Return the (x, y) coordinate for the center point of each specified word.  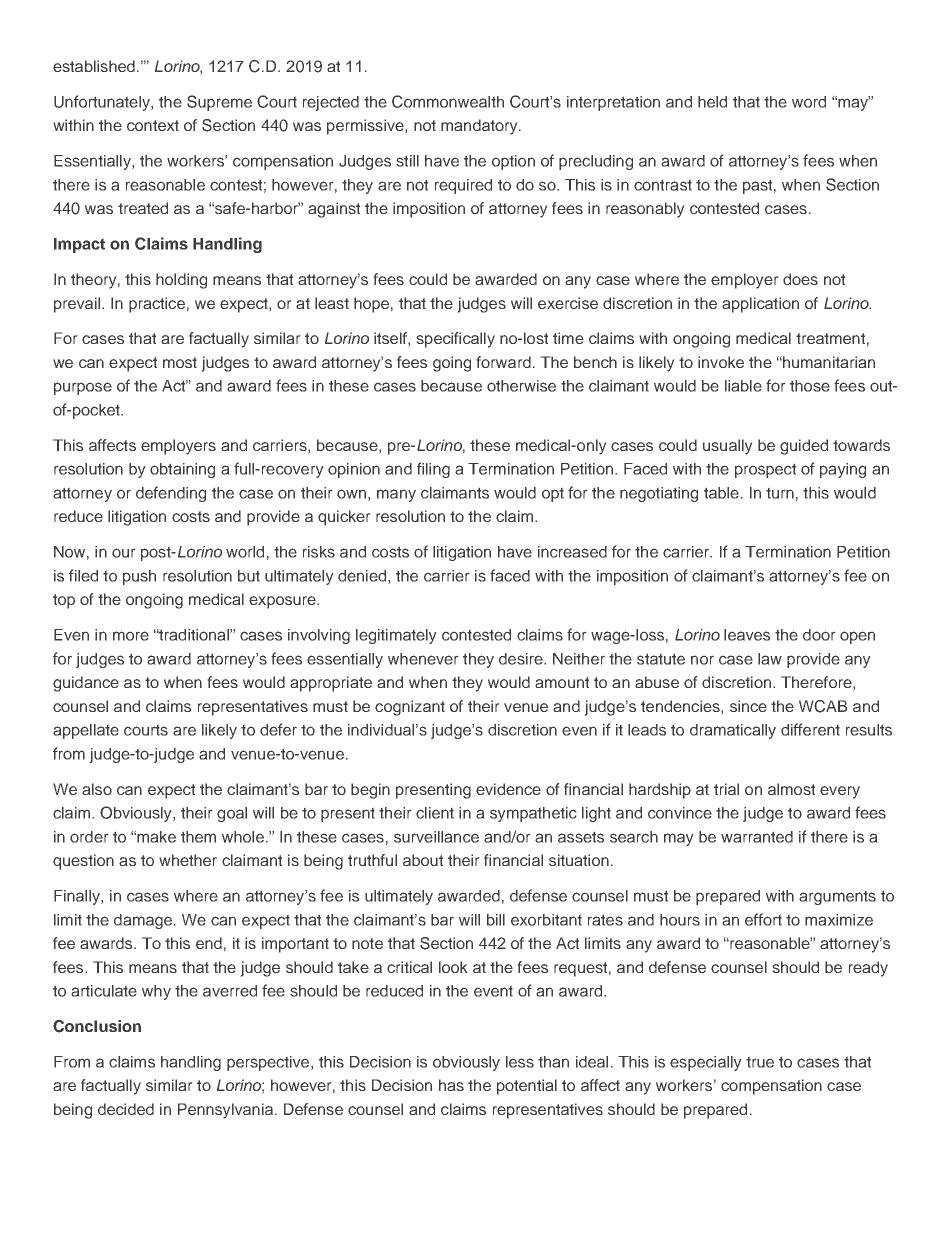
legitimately (396, 636)
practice (157, 305)
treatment (830, 338)
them (198, 837)
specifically (455, 340)
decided (126, 1109)
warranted (757, 837)
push (139, 577)
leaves (747, 635)
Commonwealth (448, 101)
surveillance (436, 837)
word (809, 102)
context (153, 125)
